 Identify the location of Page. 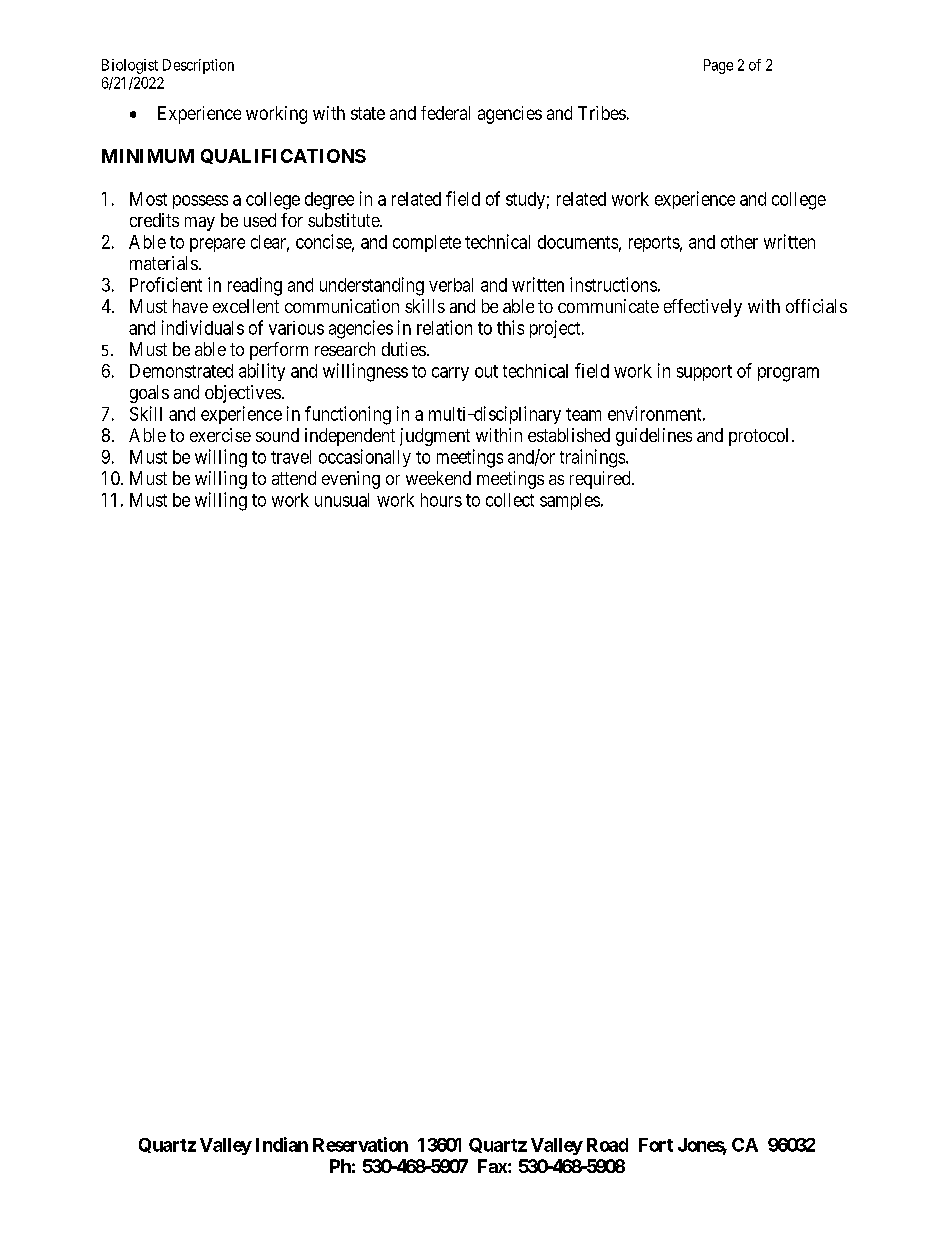
(718, 66).
